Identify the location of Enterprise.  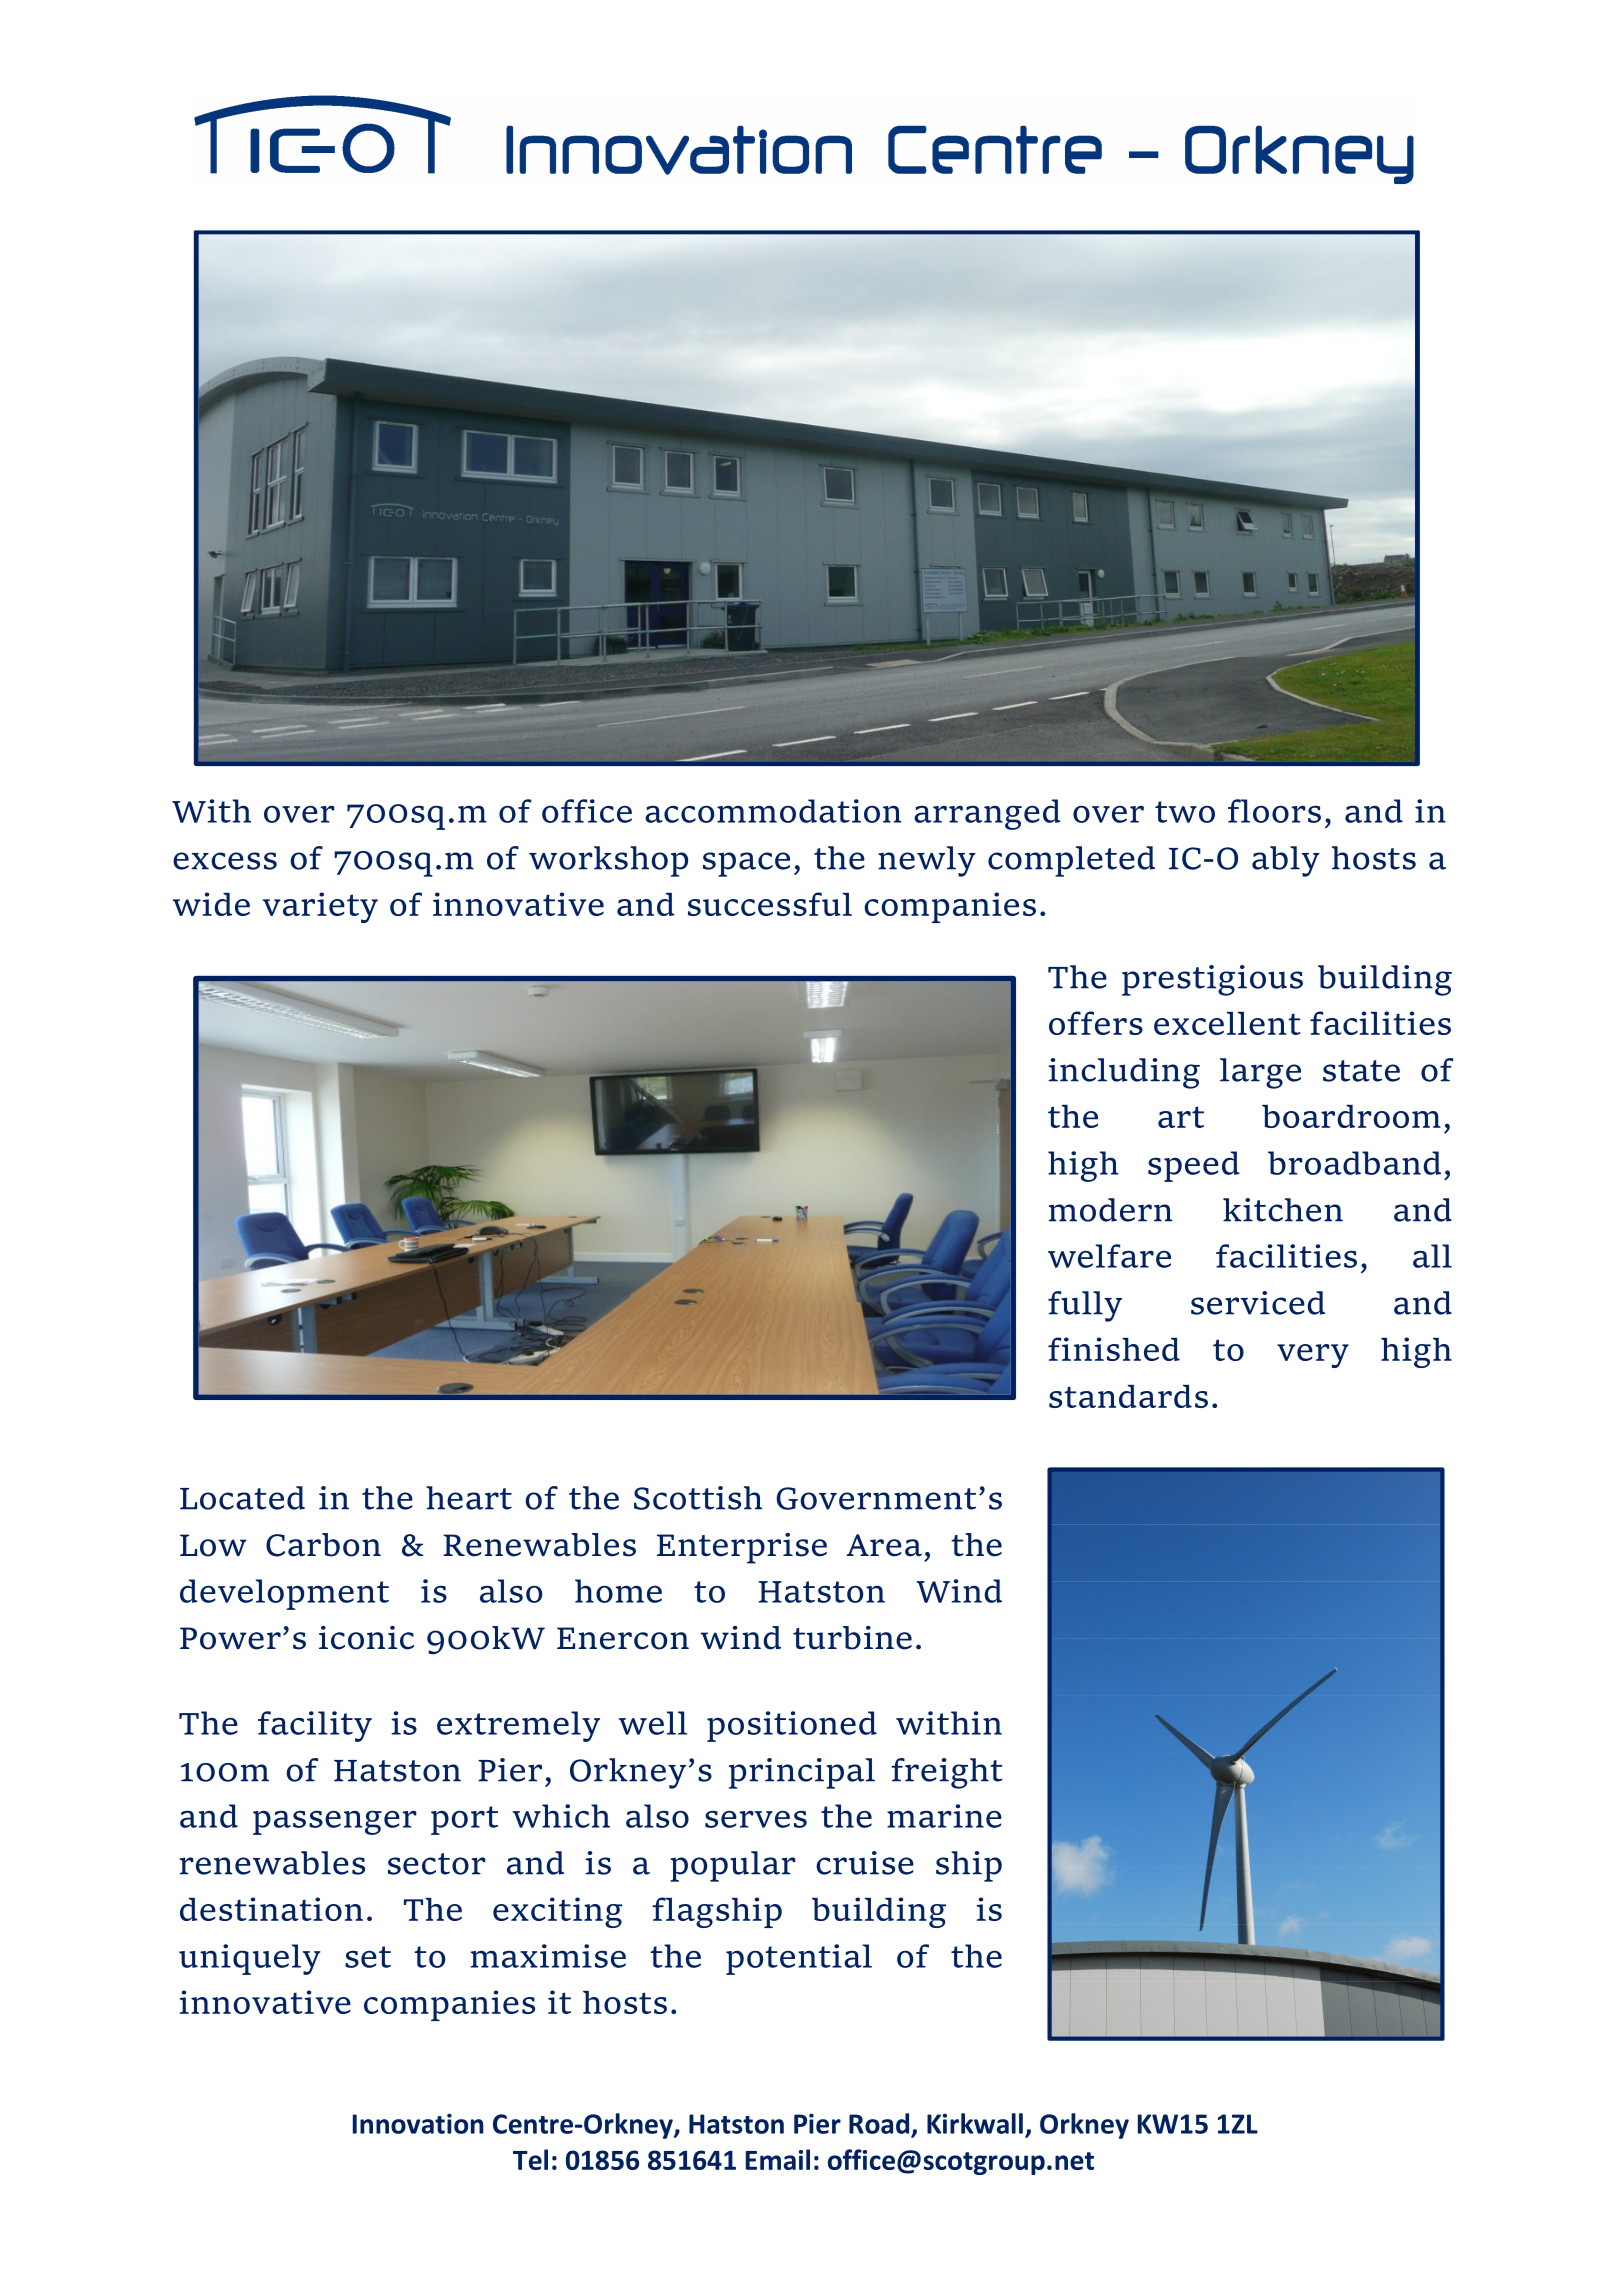
(742, 1548).
